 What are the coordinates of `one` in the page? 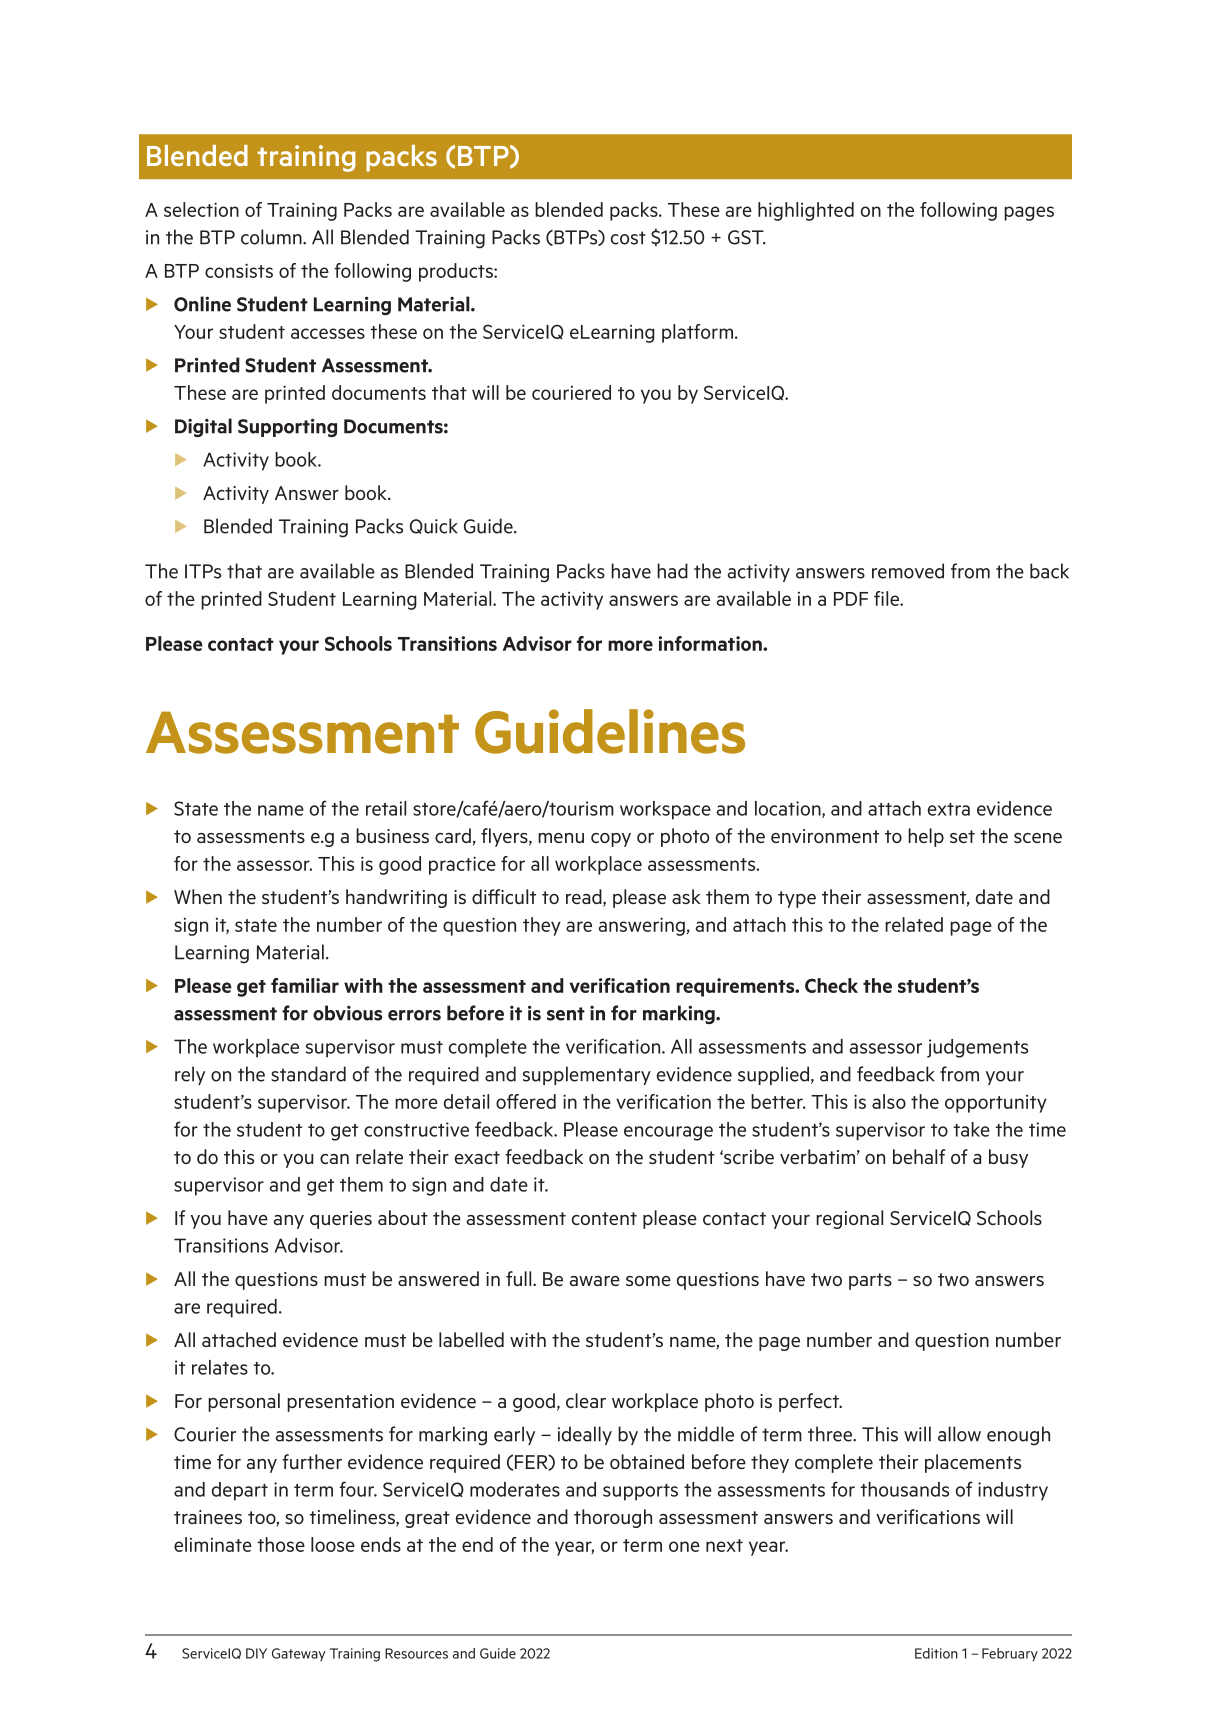 It's located at (684, 1546).
